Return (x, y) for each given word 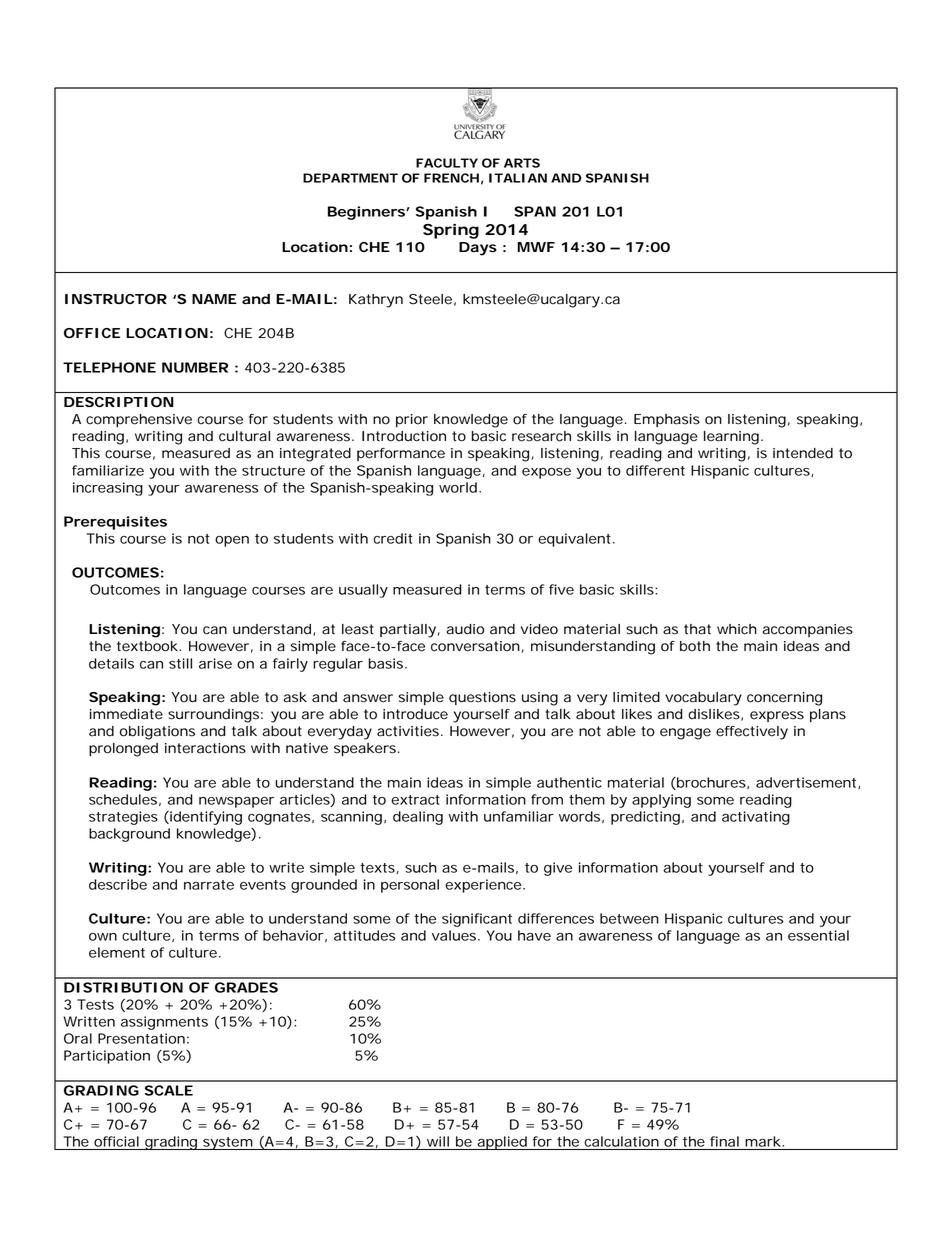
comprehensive (139, 420)
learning (731, 438)
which (737, 629)
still (180, 663)
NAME (214, 299)
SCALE (169, 1090)
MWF (536, 247)
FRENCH (451, 178)
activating (756, 818)
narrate (209, 885)
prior (412, 420)
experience (483, 886)
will (438, 1141)
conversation (475, 646)
